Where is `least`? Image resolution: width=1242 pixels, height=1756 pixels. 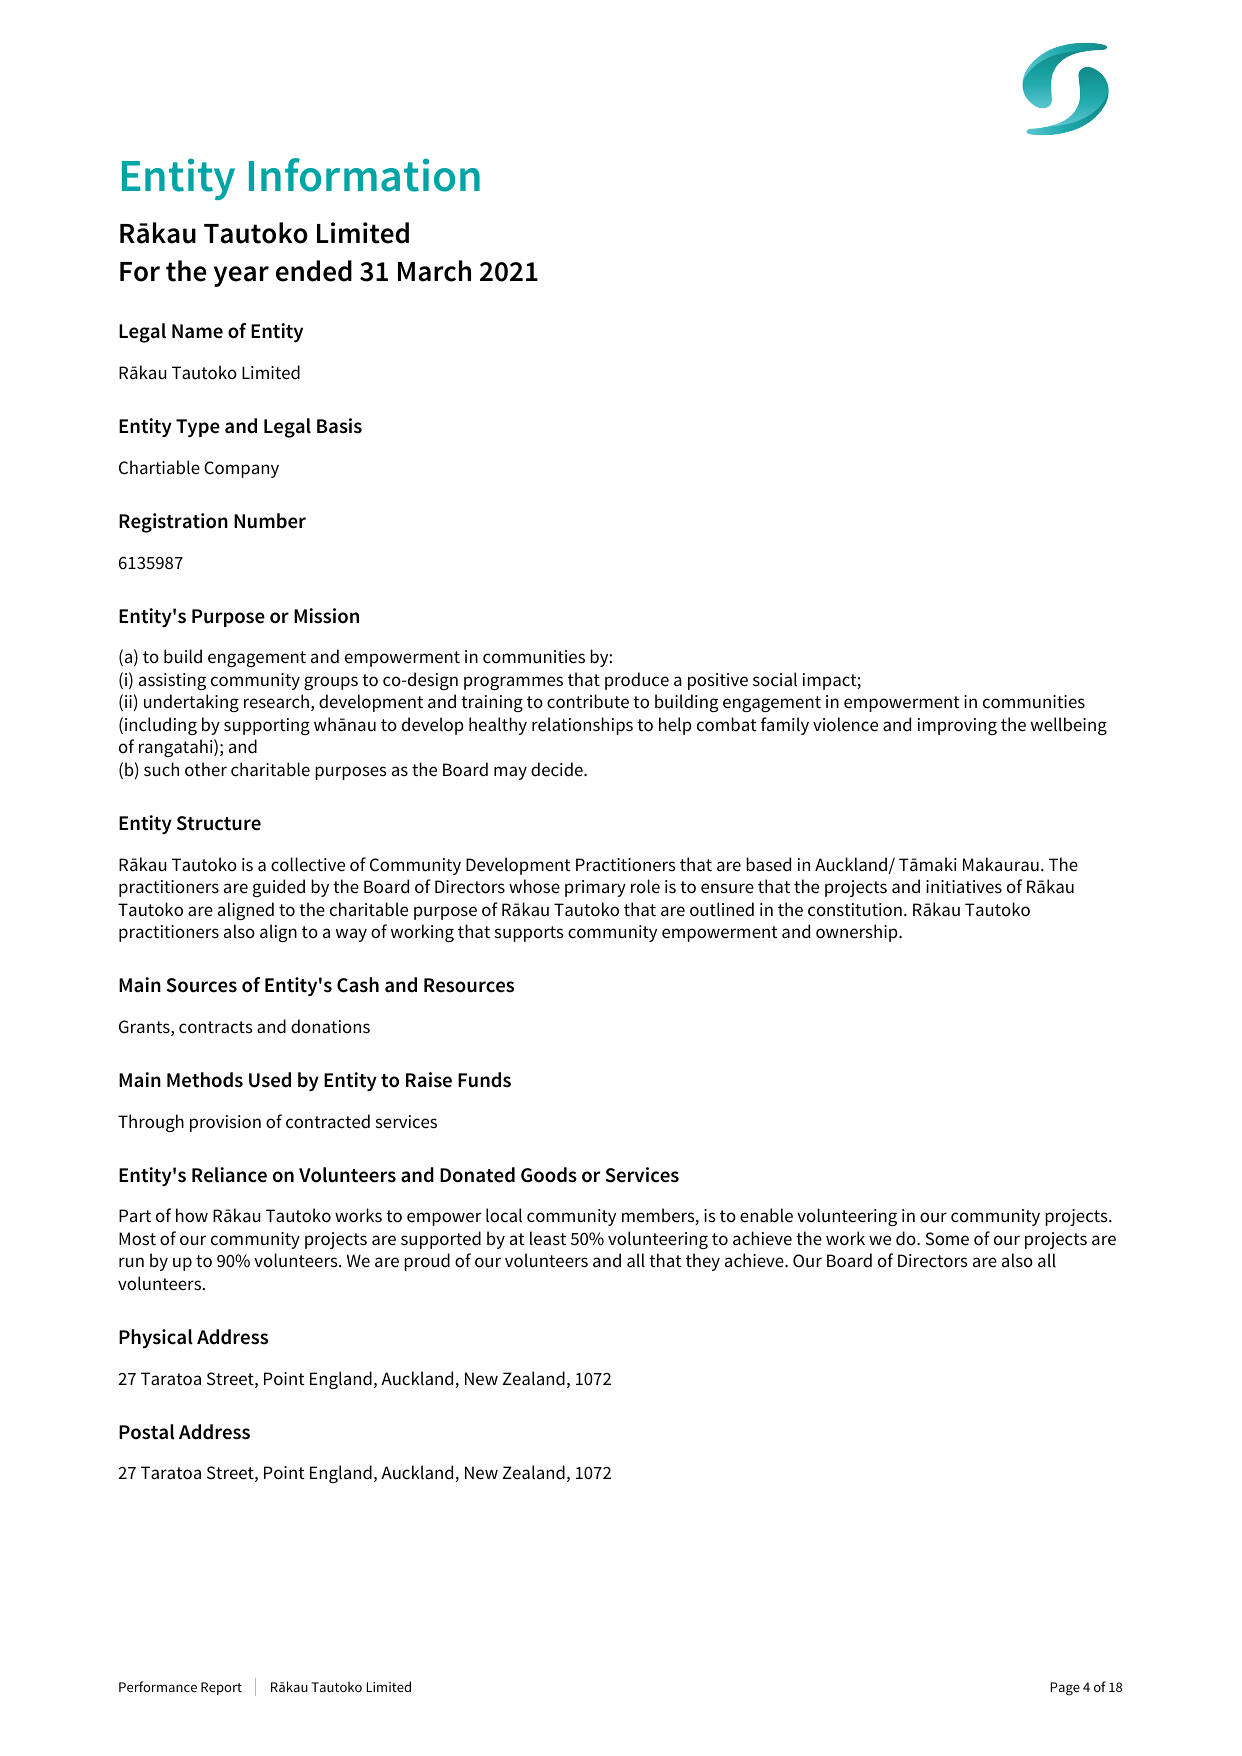
least is located at coordinates (548, 1238).
